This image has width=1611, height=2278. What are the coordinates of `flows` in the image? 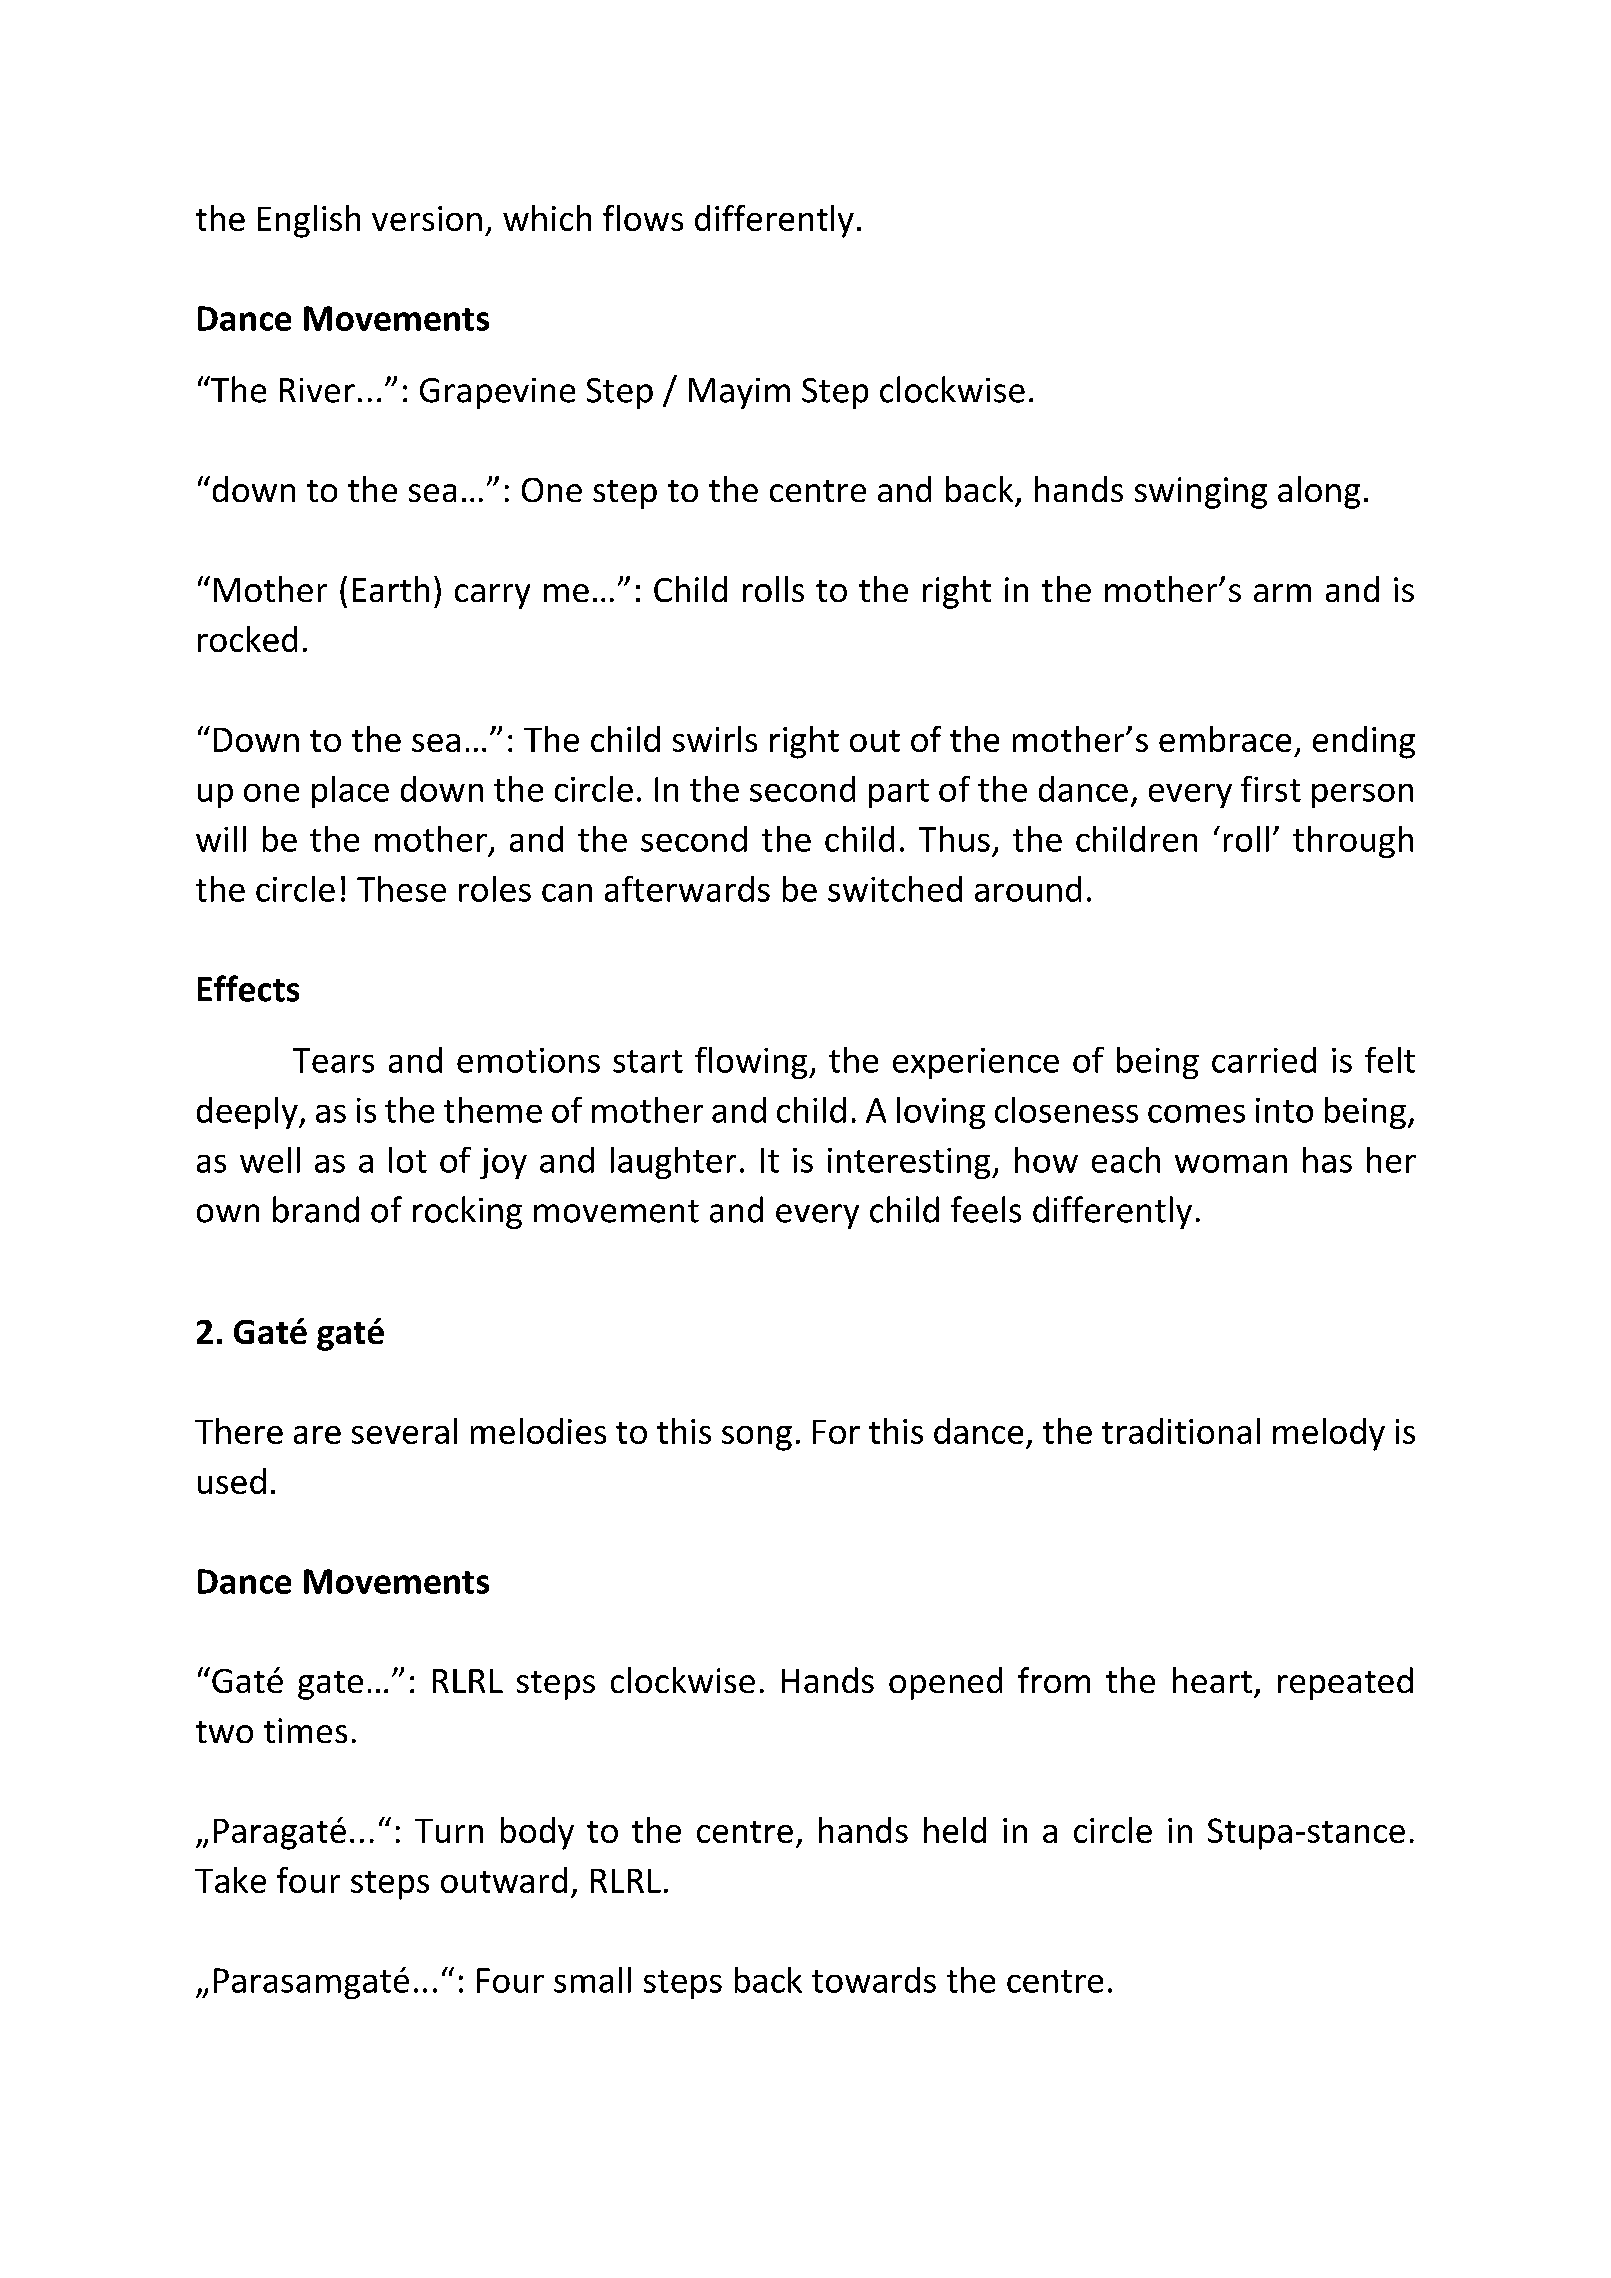 It's located at (643, 218).
